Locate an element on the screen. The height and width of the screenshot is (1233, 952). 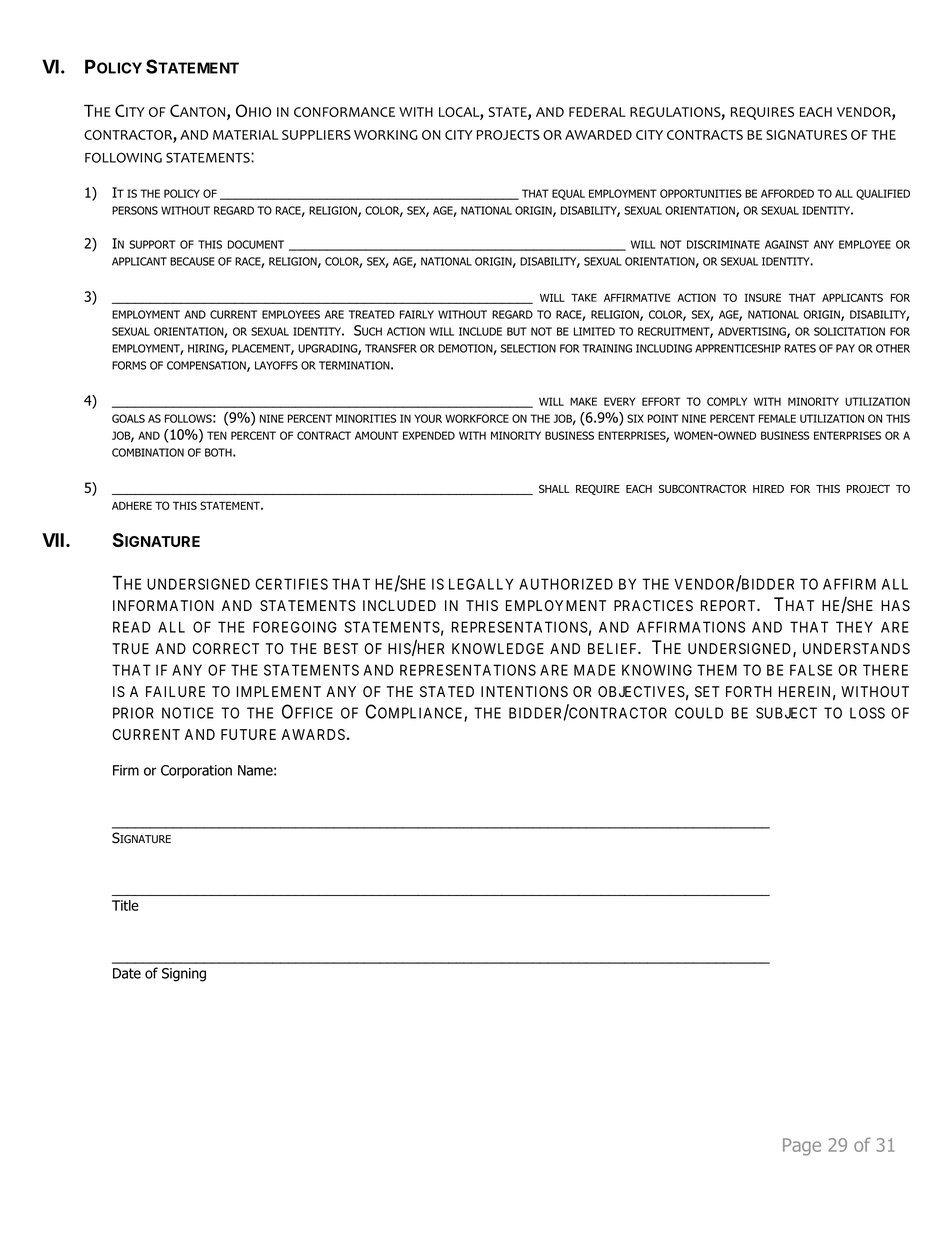
KNOWLEDGE is located at coordinates (498, 648).
